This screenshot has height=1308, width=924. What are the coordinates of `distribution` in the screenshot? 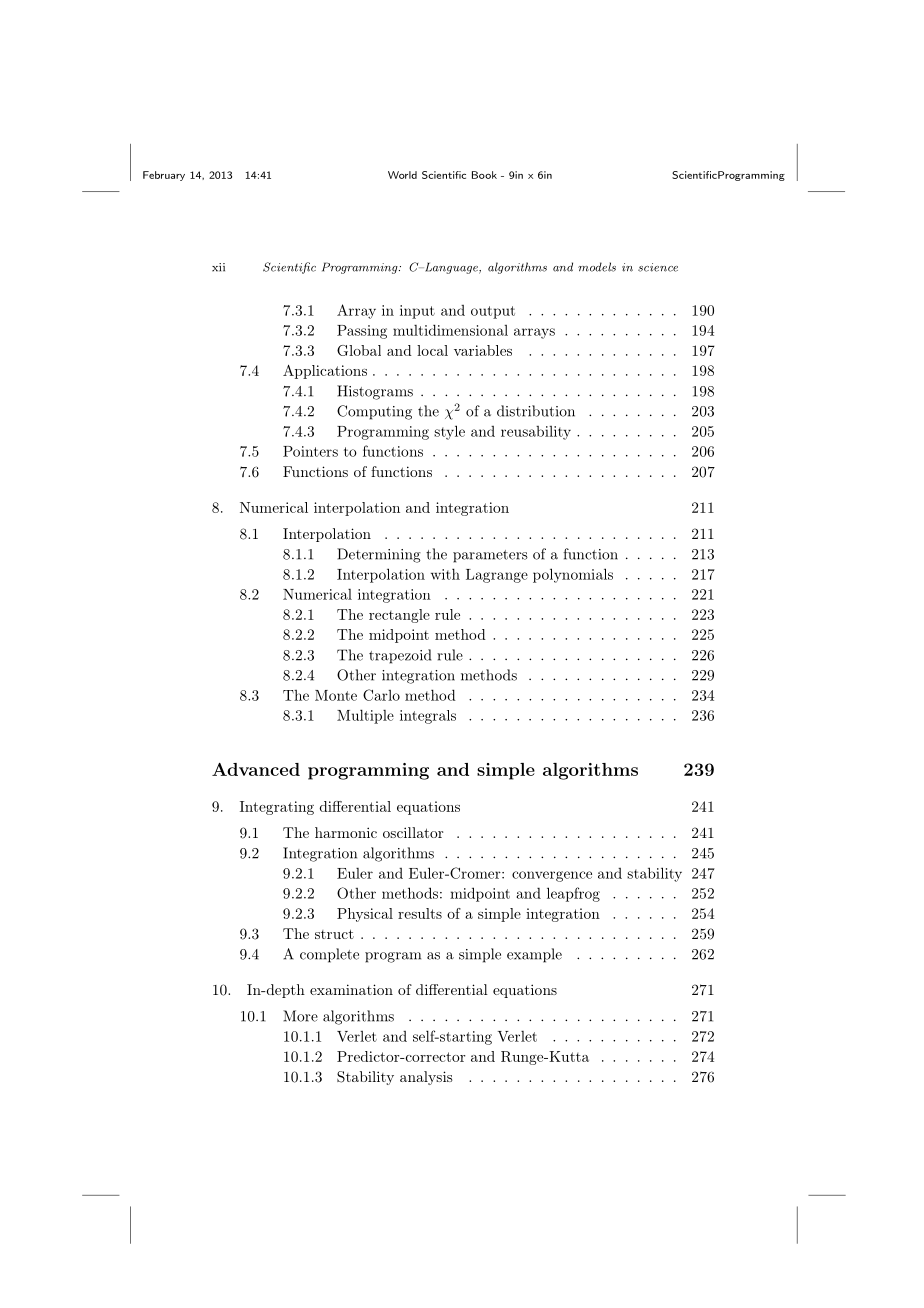 It's located at (536, 411).
